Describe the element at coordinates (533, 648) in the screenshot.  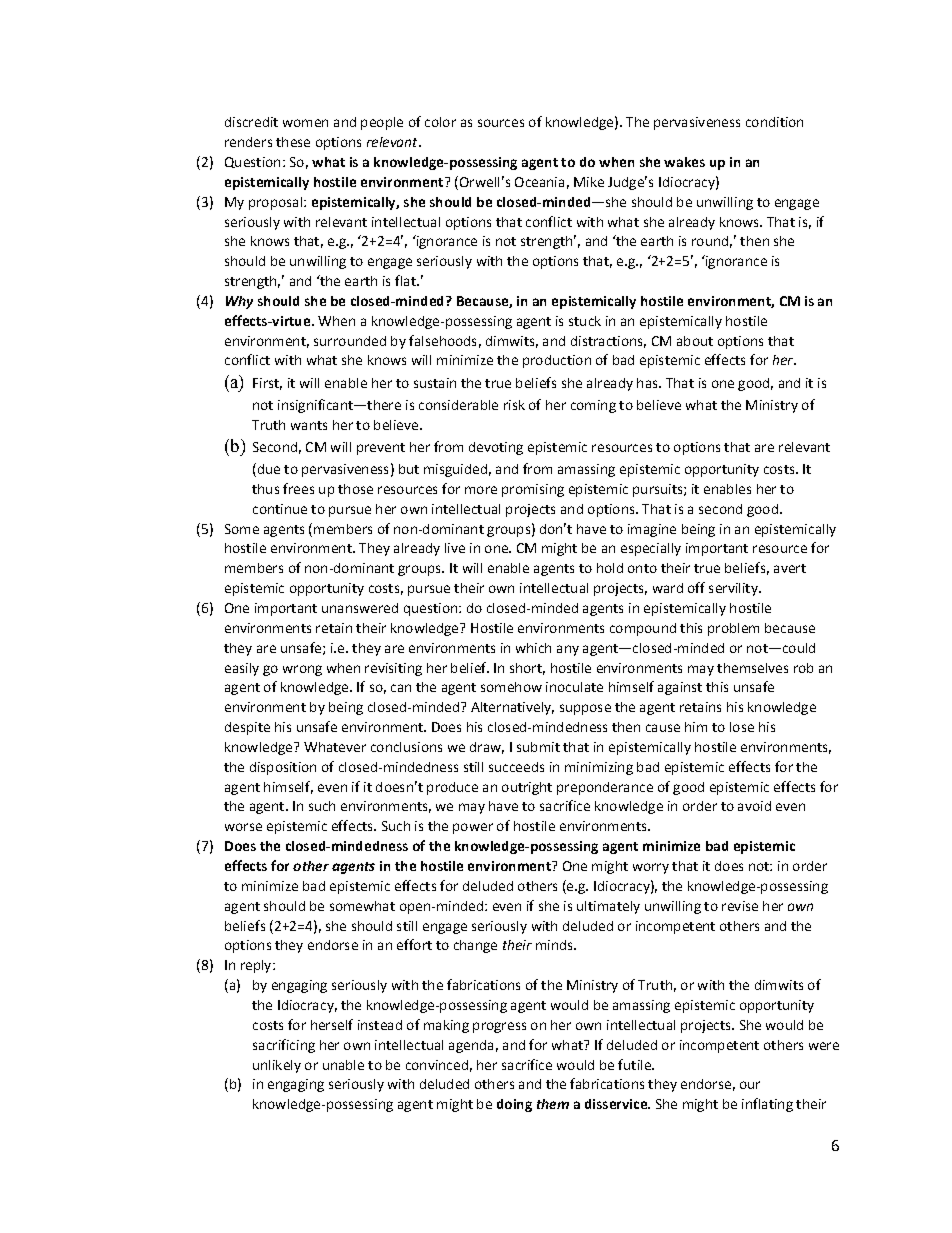
I see `which` at that location.
